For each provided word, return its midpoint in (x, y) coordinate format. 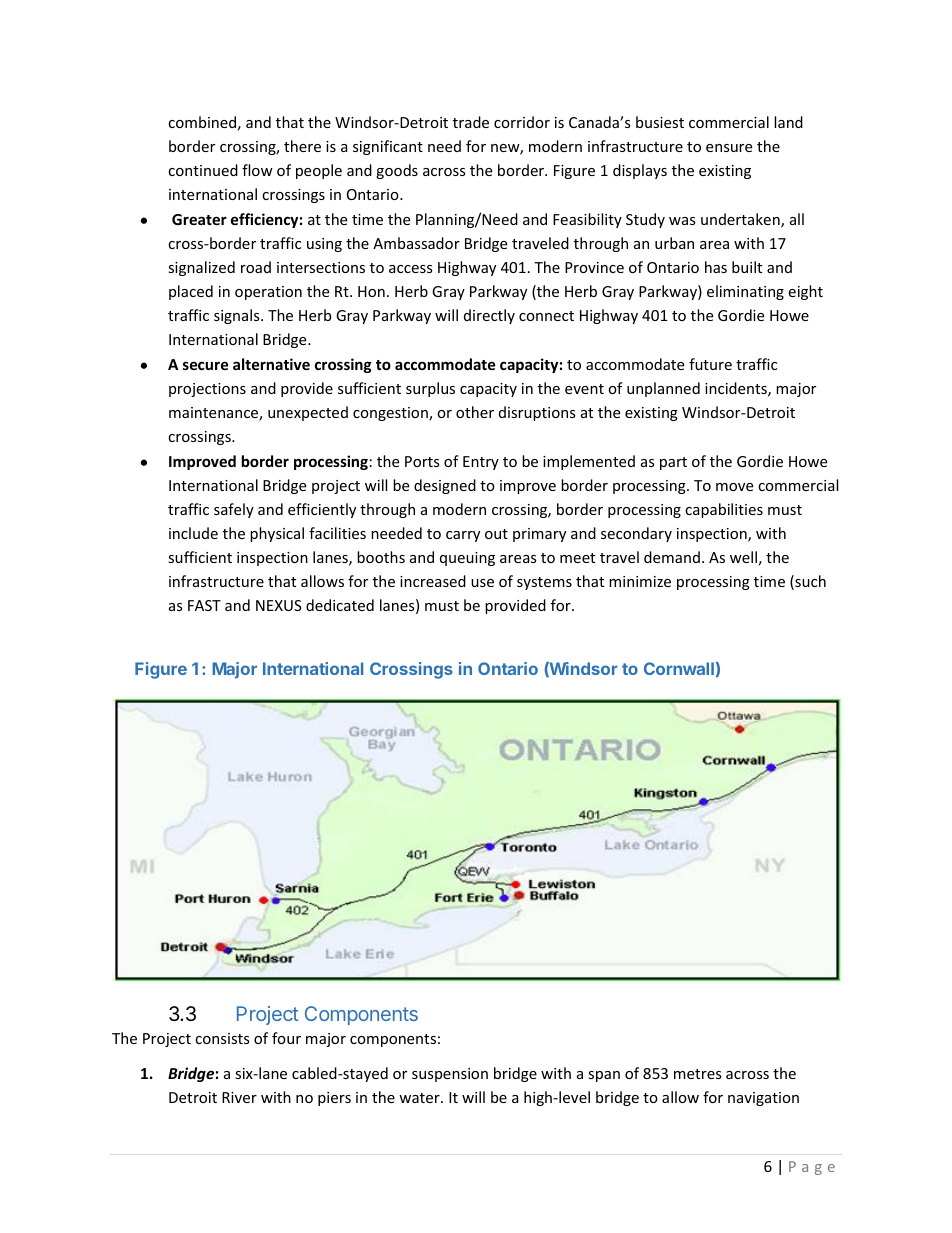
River (239, 1097)
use (482, 583)
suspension (450, 1075)
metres (698, 1074)
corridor (522, 122)
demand (672, 557)
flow (257, 170)
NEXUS (279, 605)
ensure (729, 148)
